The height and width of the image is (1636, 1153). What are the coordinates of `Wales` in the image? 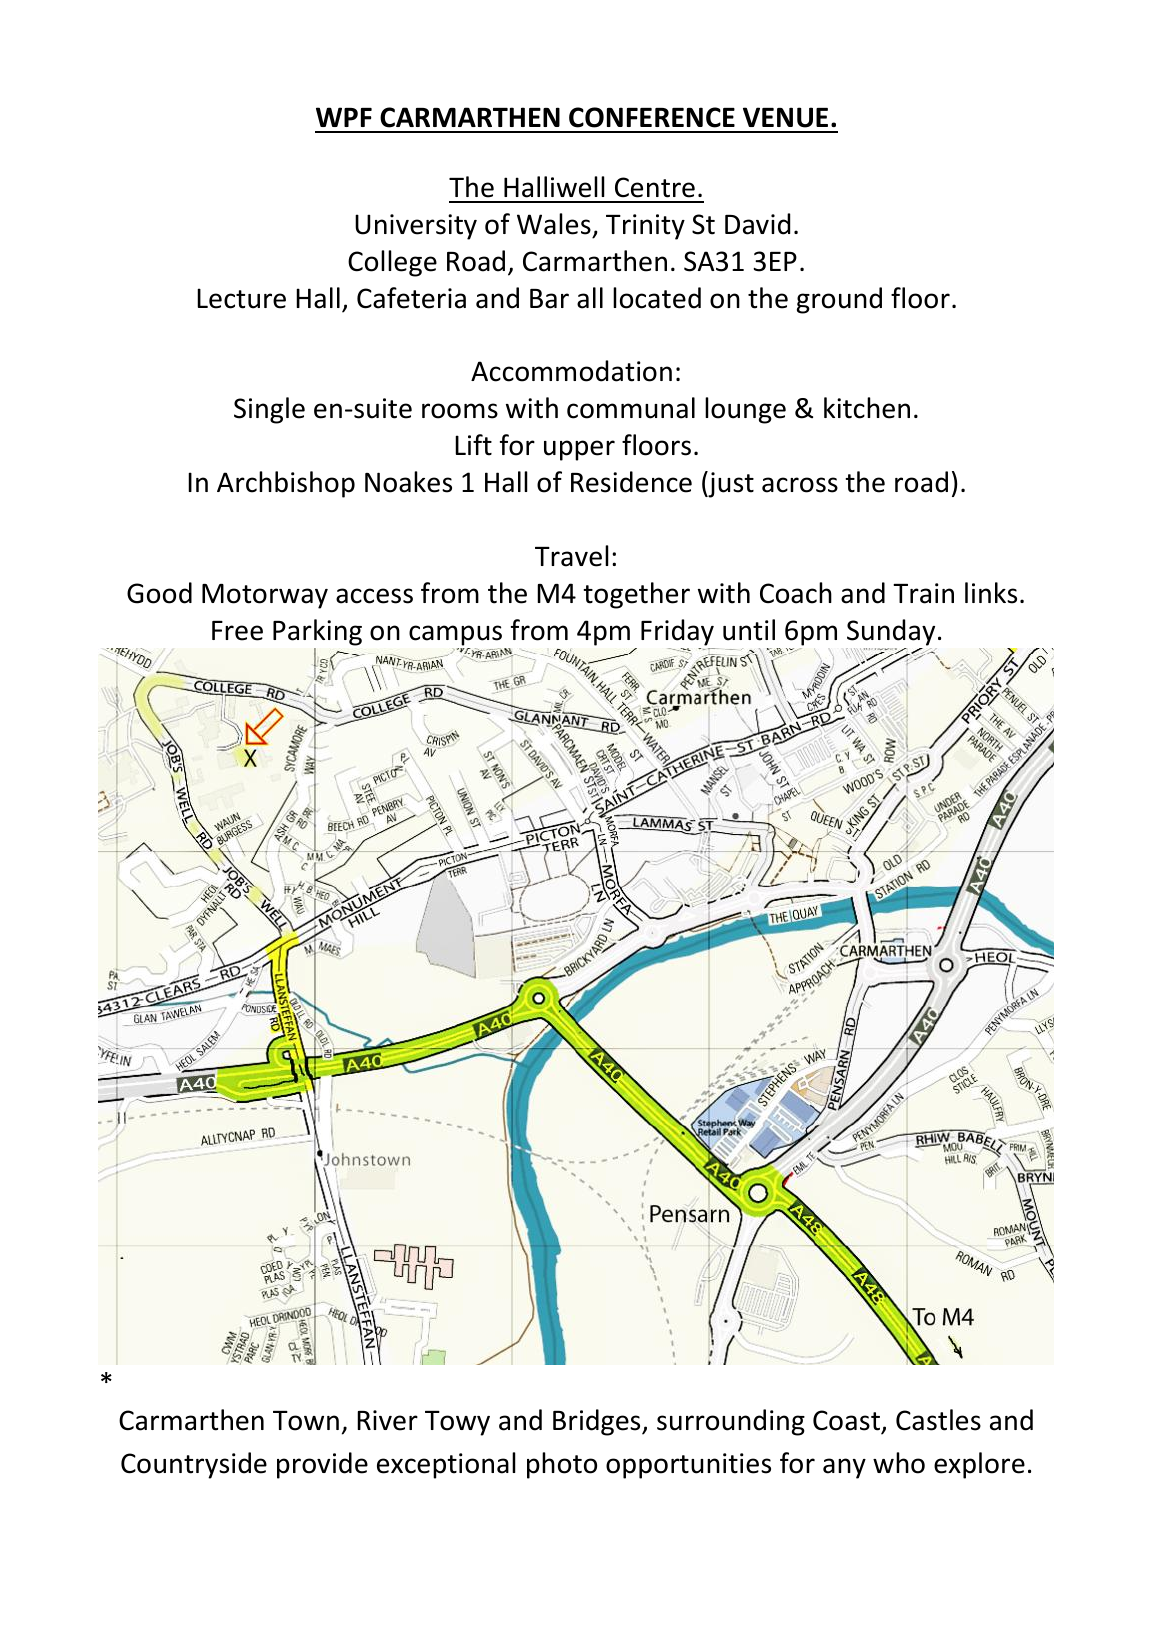 It's located at (554, 224).
